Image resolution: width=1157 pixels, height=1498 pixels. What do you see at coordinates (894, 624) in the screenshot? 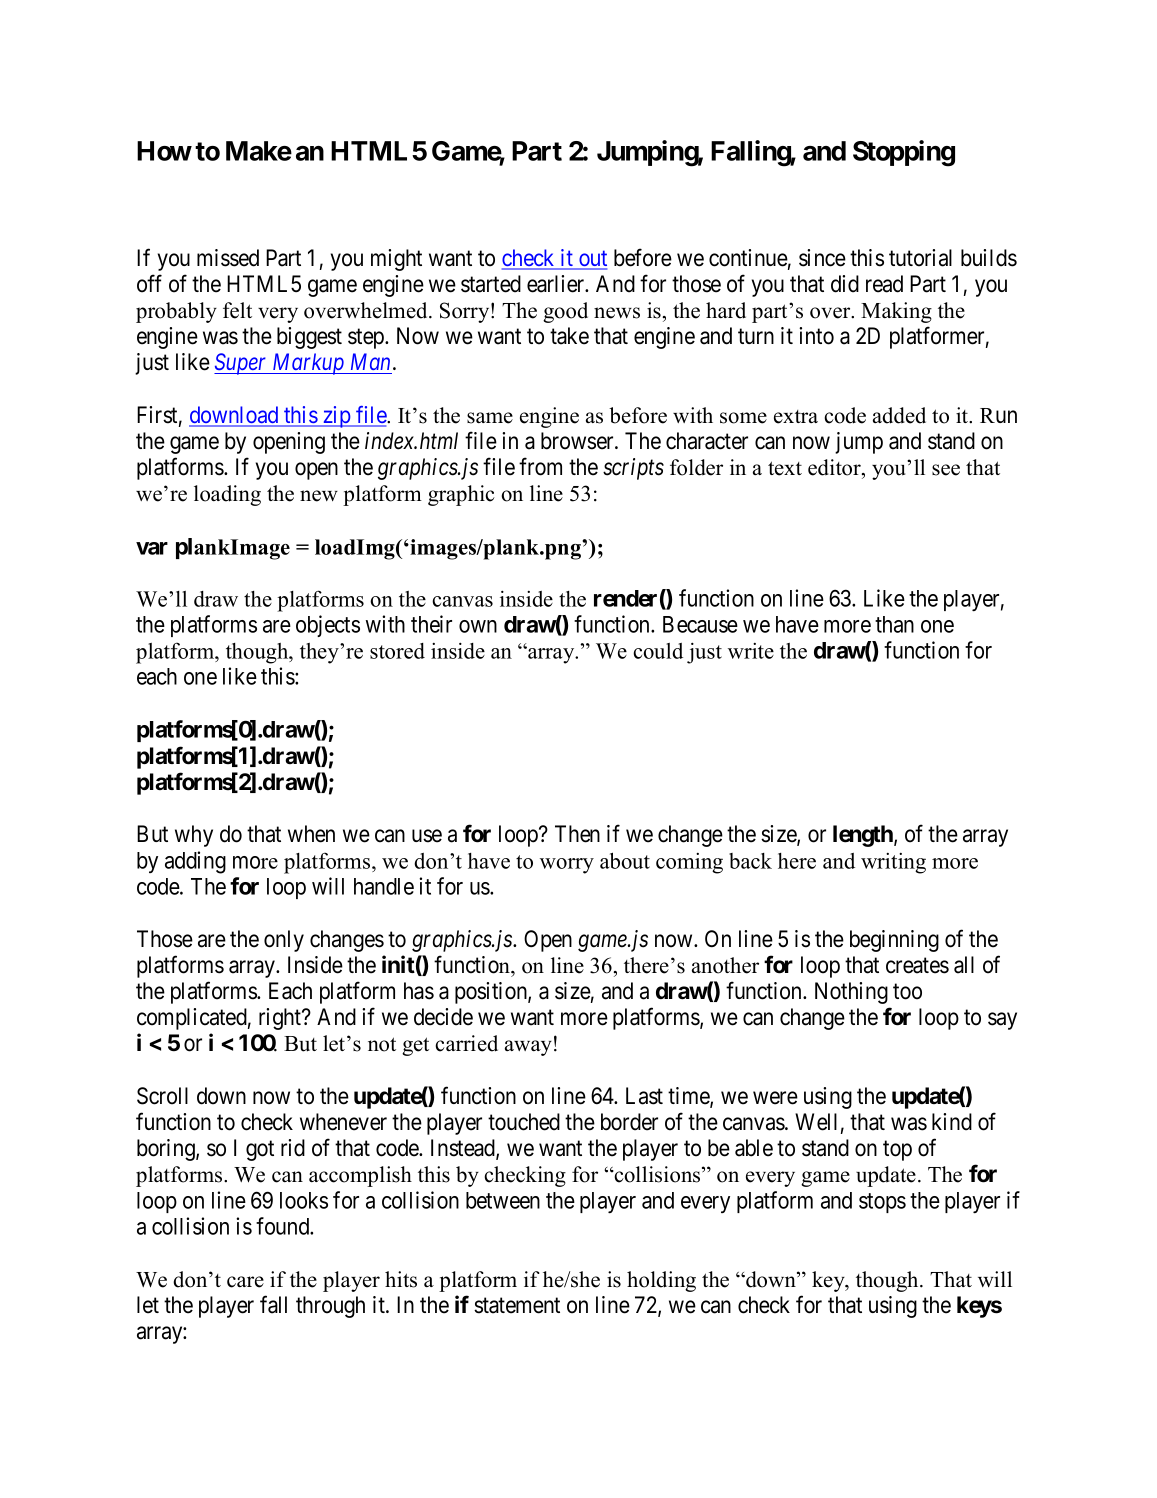
I see `than` at bounding box center [894, 624].
